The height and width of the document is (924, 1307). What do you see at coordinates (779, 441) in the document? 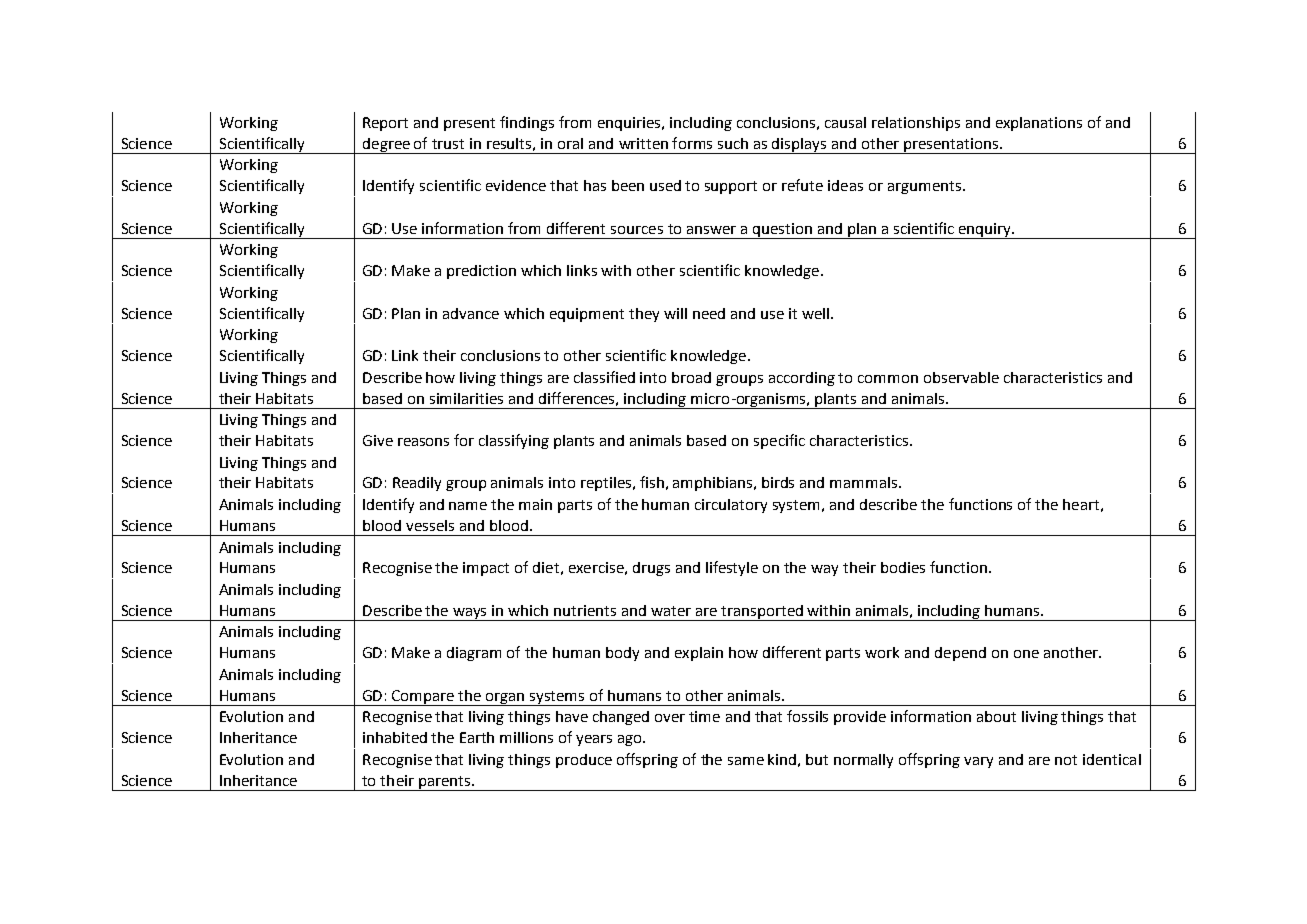
I see `specific` at bounding box center [779, 441].
